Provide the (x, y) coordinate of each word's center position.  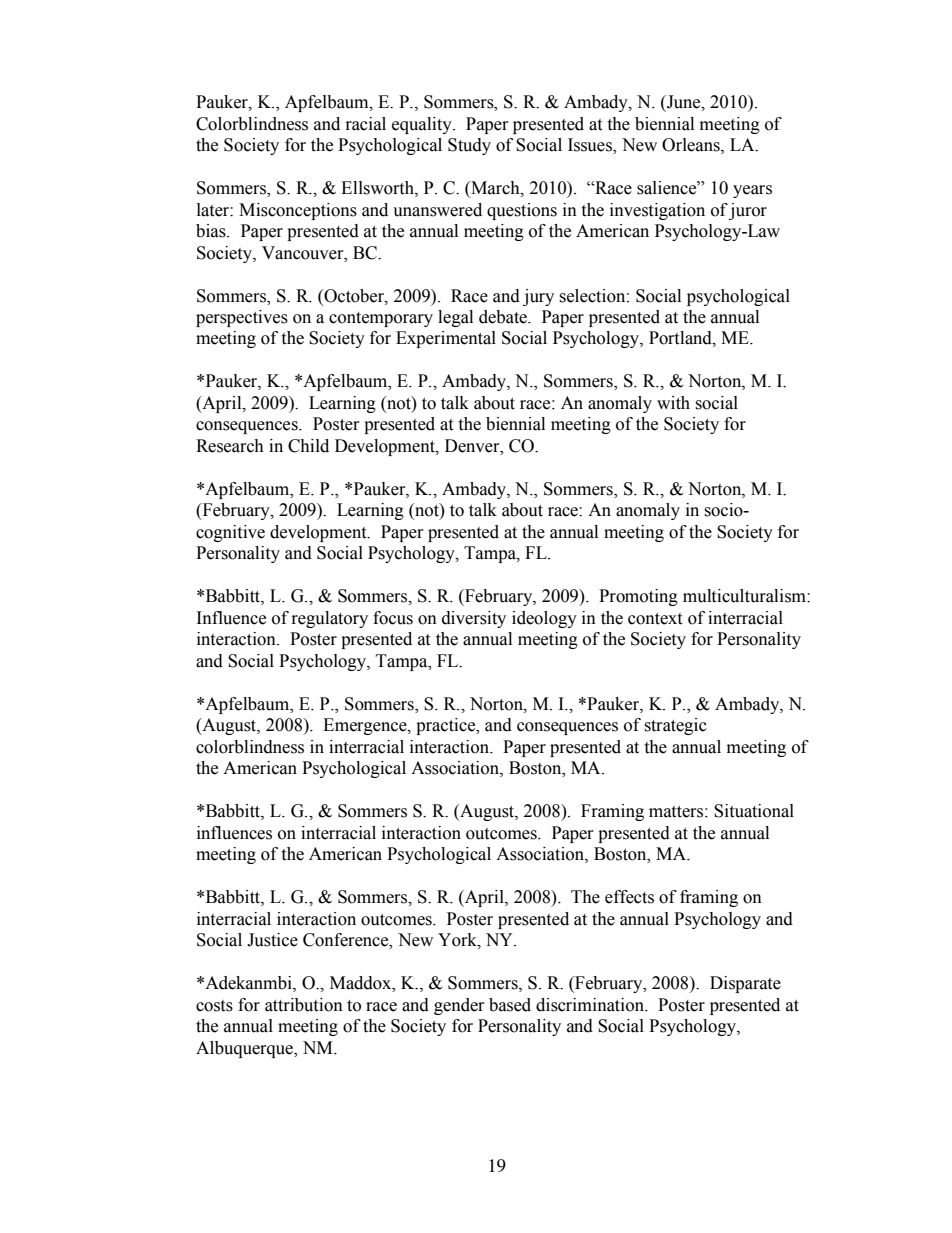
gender (459, 1006)
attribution (304, 1005)
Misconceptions (298, 211)
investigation (657, 211)
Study (469, 146)
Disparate (745, 984)
